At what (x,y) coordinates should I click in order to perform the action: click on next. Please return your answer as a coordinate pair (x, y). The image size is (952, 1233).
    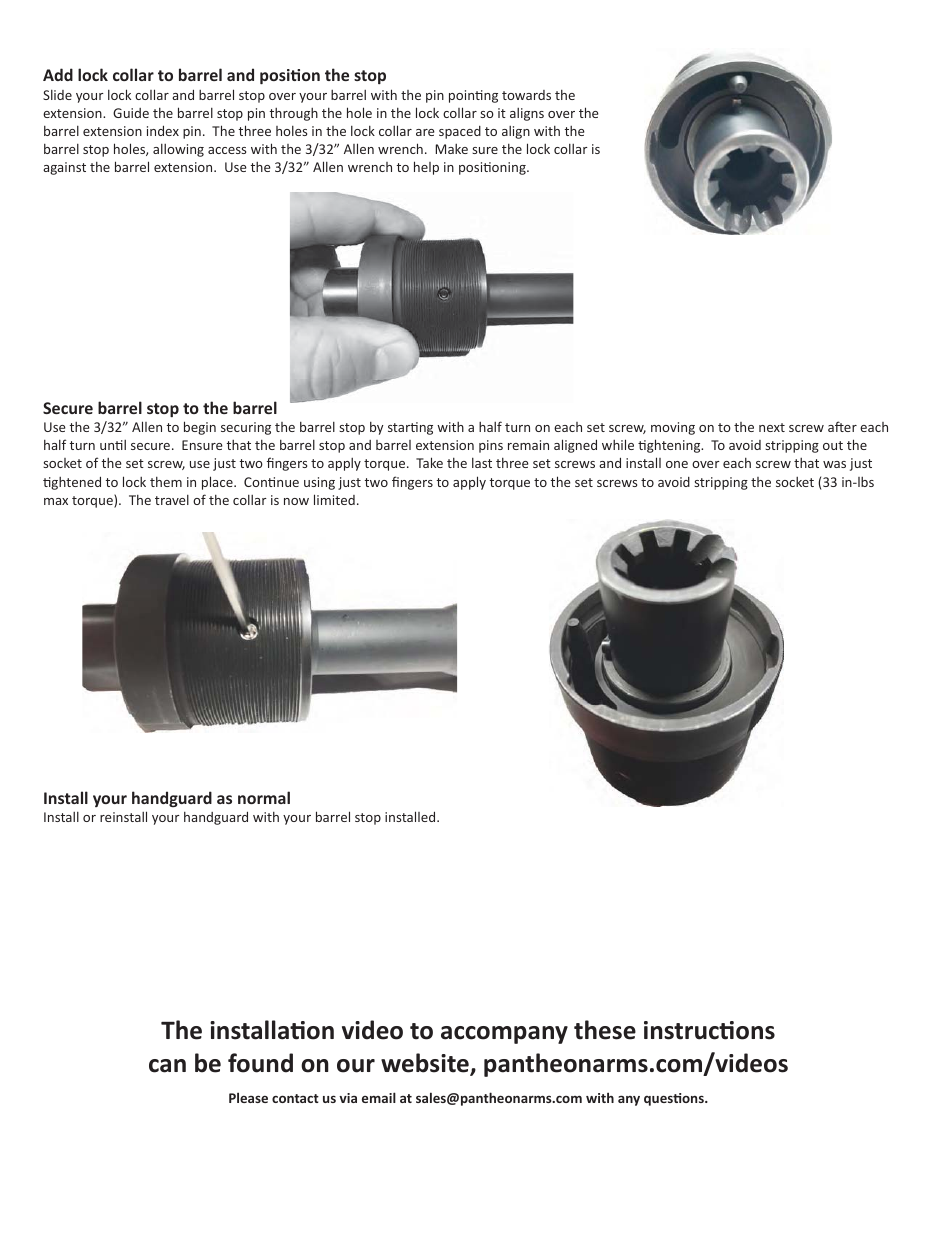
    Looking at the image, I should click on (772, 427).
